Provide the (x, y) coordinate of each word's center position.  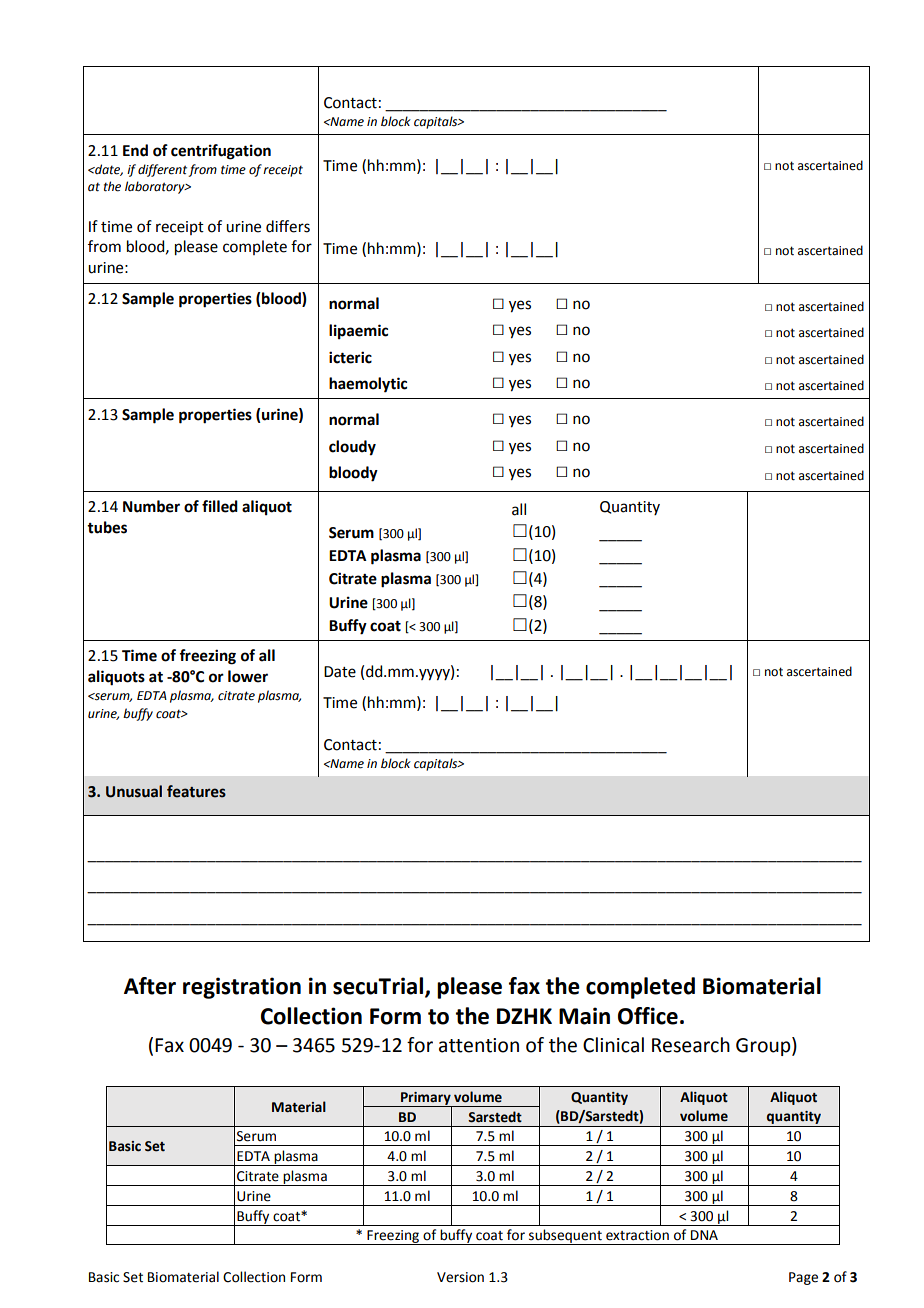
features (196, 791)
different (163, 170)
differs (288, 226)
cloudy (352, 448)
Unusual (134, 791)
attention (479, 1045)
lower (248, 676)
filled (220, 506)
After (150, 986)
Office (648, 1016)
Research (691, 1045)
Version (460, 1277)
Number (151, 506)
